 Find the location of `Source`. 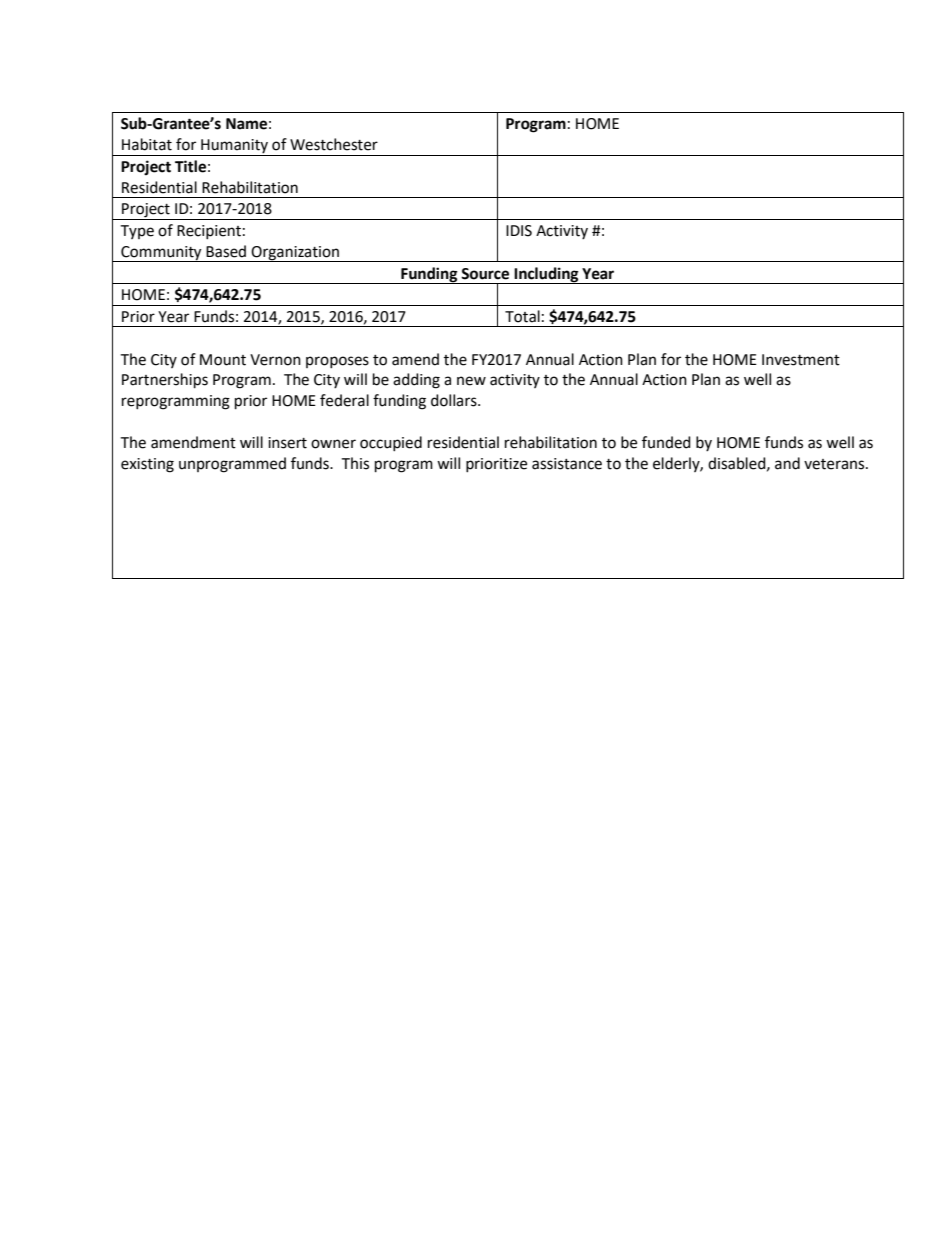

Source is located at coordinates (485, 274).
